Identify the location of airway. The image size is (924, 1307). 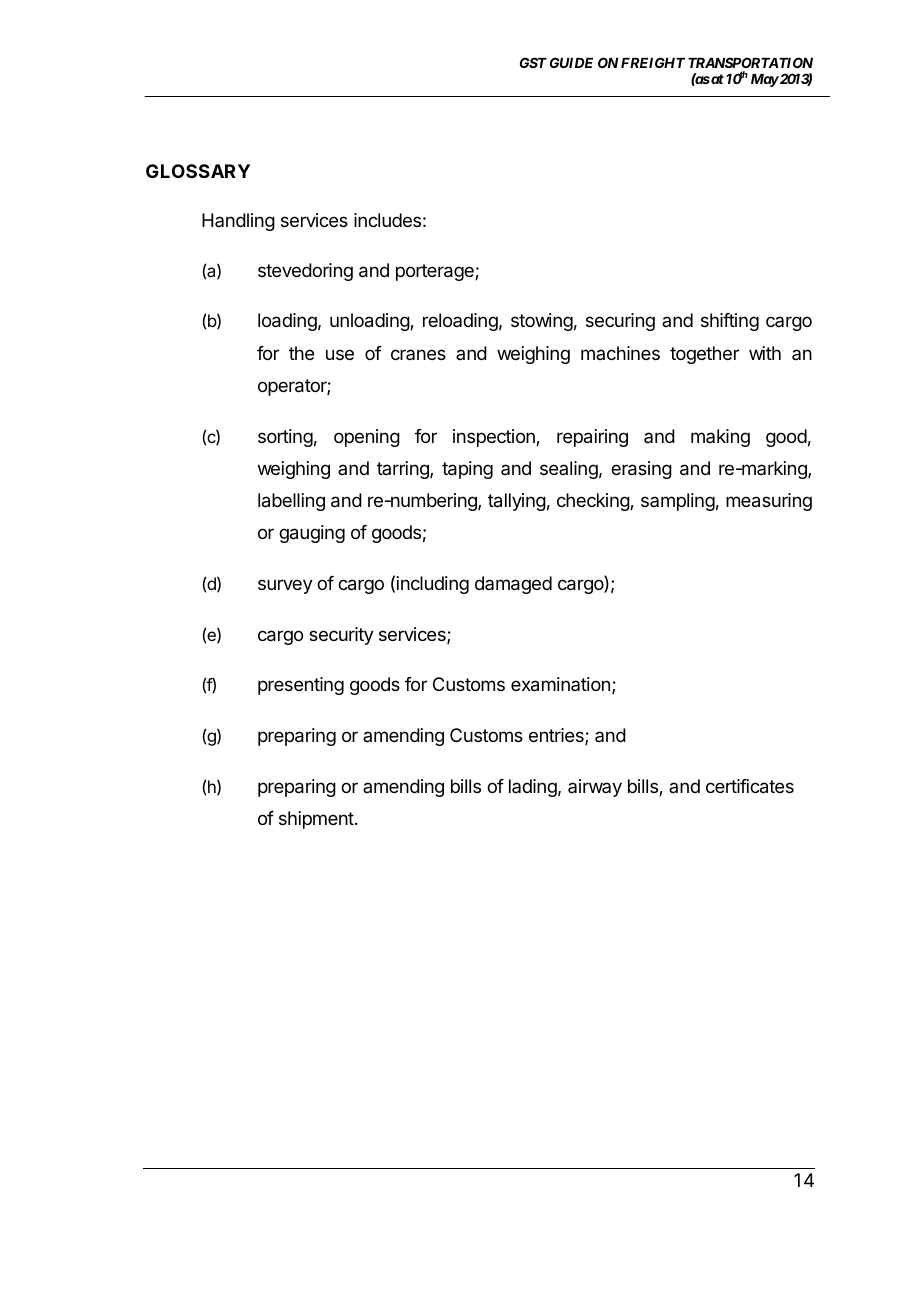
(595, 788).
